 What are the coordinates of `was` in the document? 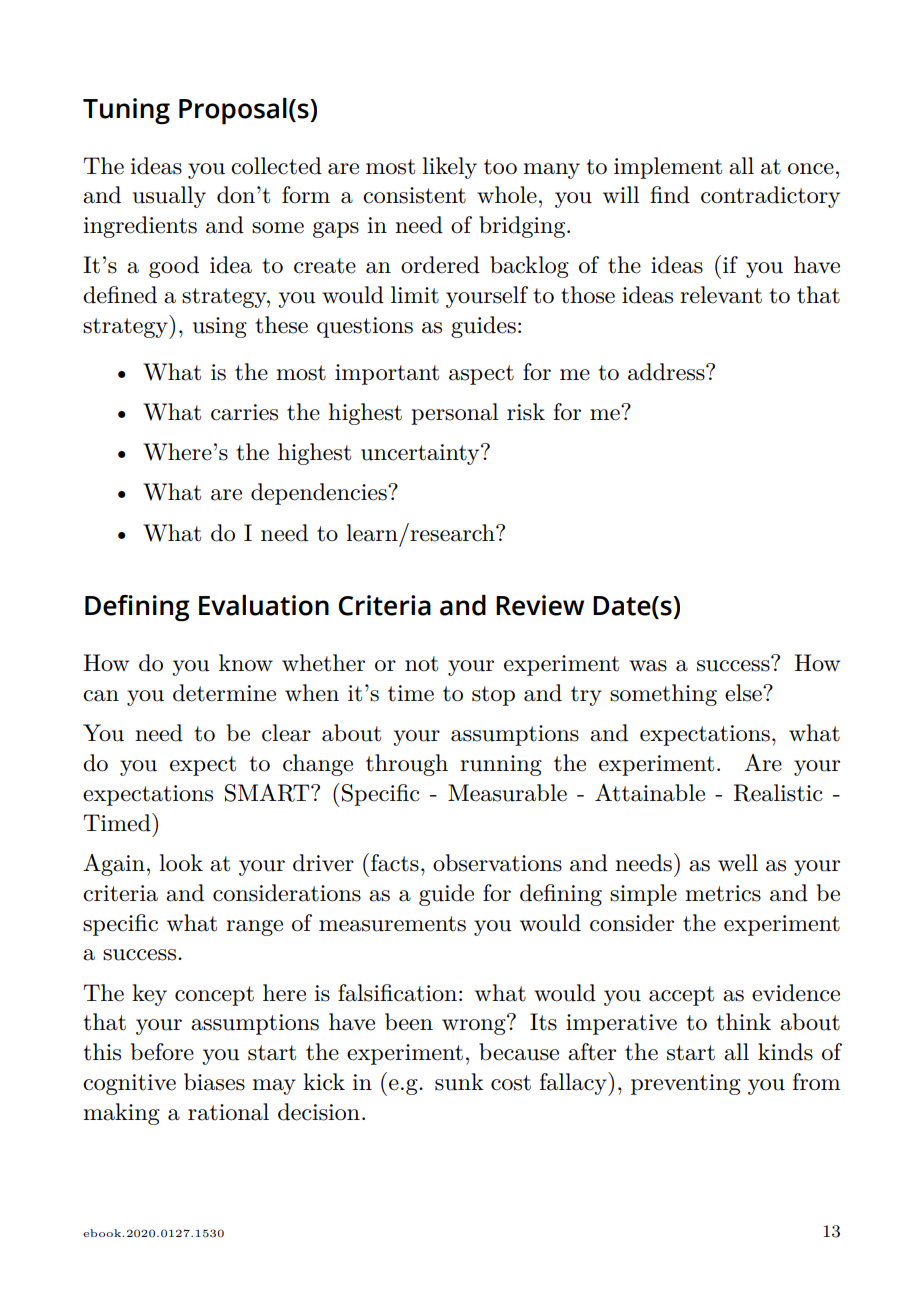 It's located at (648, 666).
